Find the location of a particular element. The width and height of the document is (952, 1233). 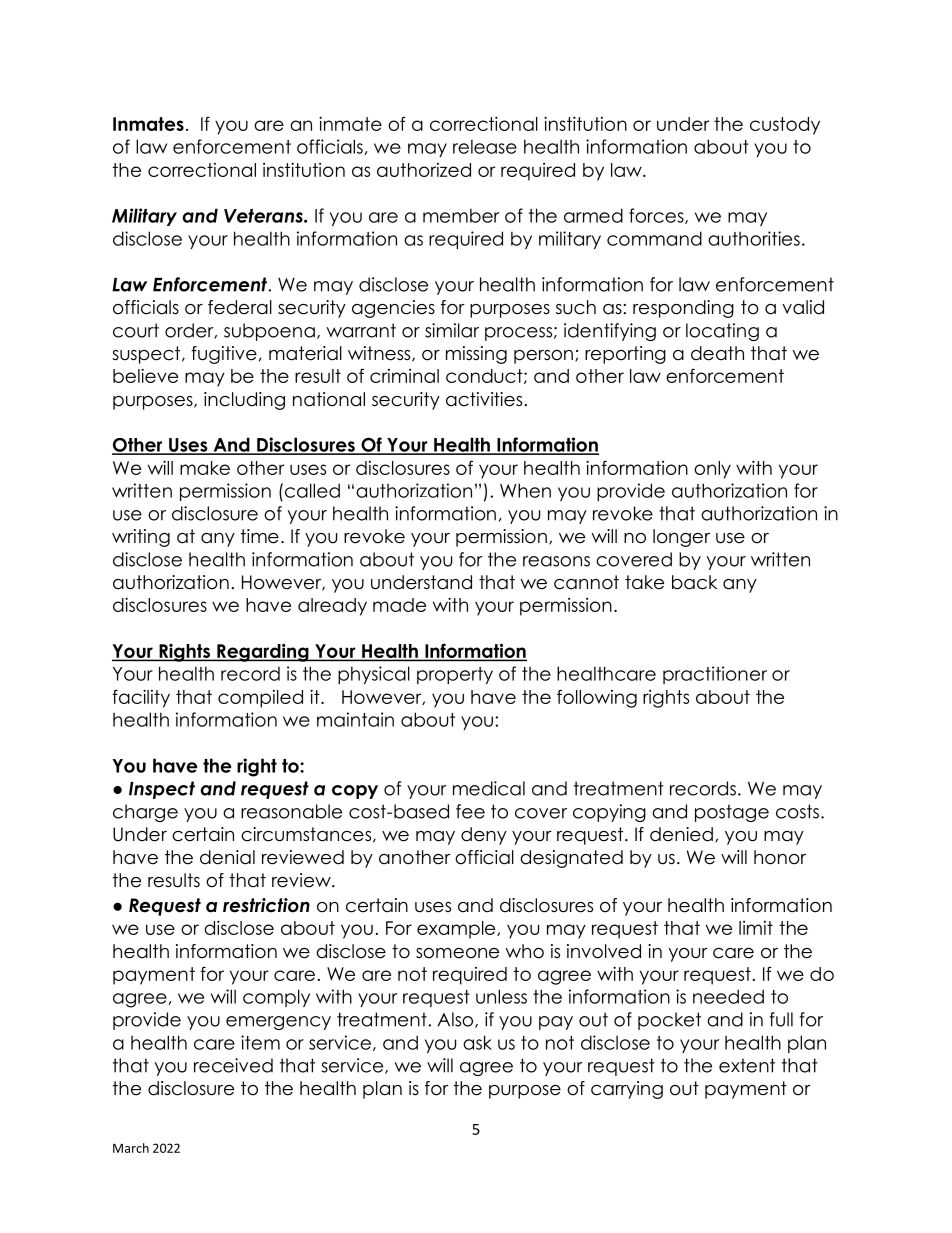

received is located at coordinates (233, 1065).
